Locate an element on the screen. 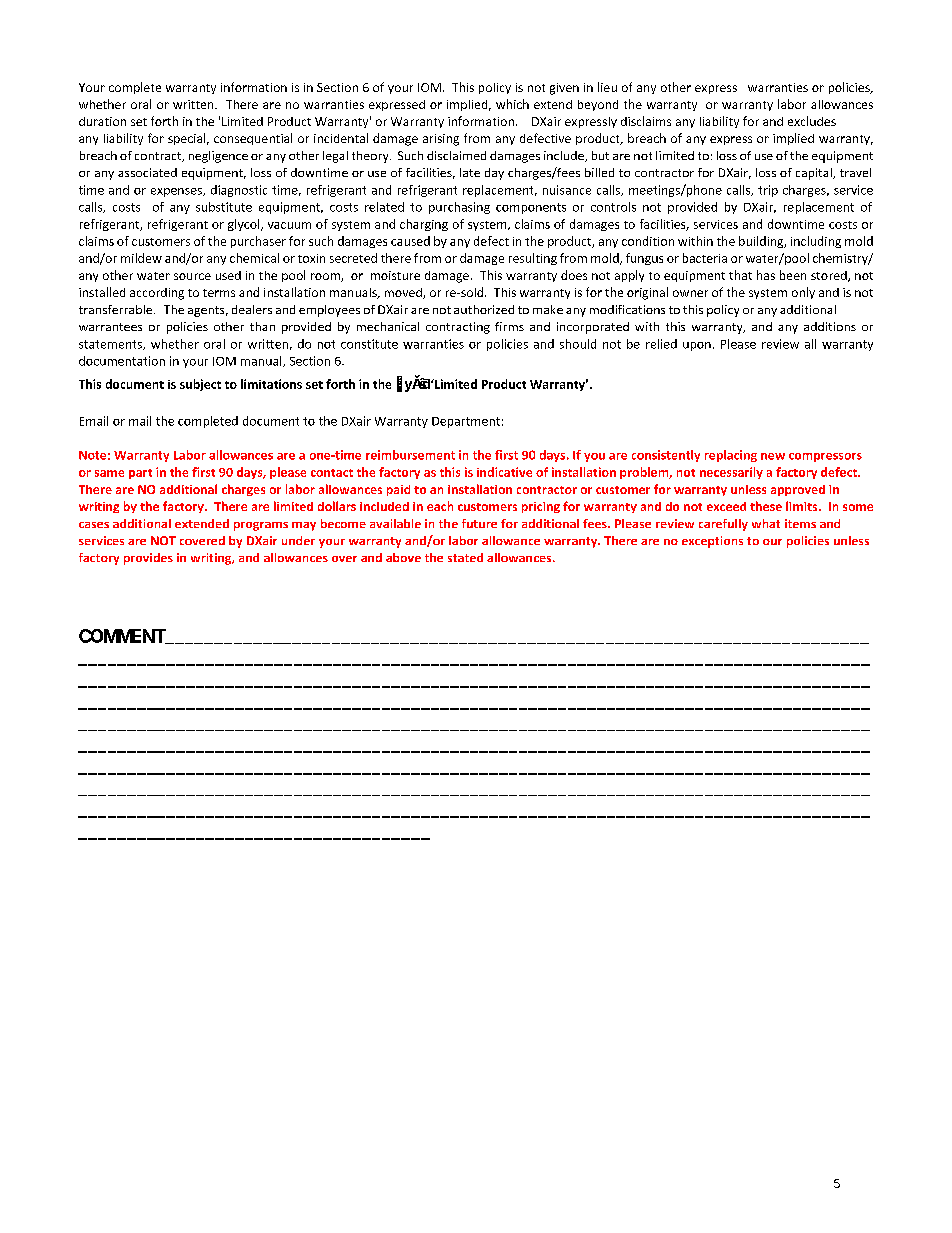  than is located at coordinates (262, 326).
